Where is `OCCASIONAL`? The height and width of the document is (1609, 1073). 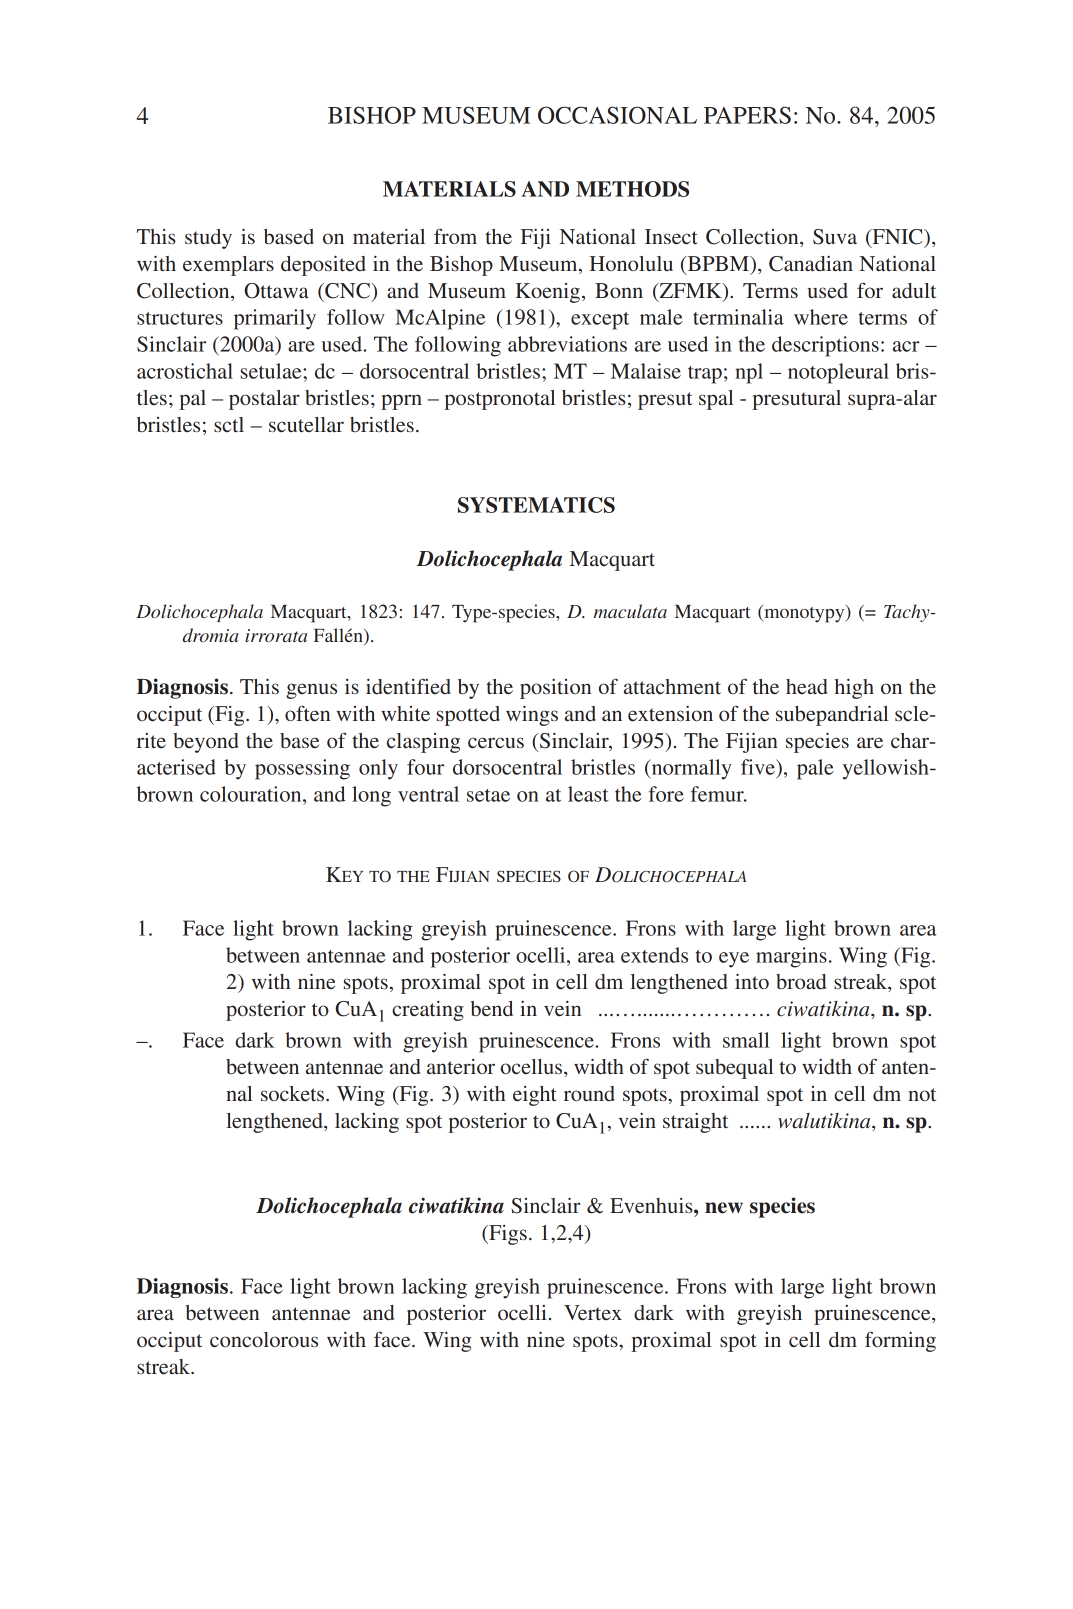 OCCASIONAL is located at coordinates (617, 115).
